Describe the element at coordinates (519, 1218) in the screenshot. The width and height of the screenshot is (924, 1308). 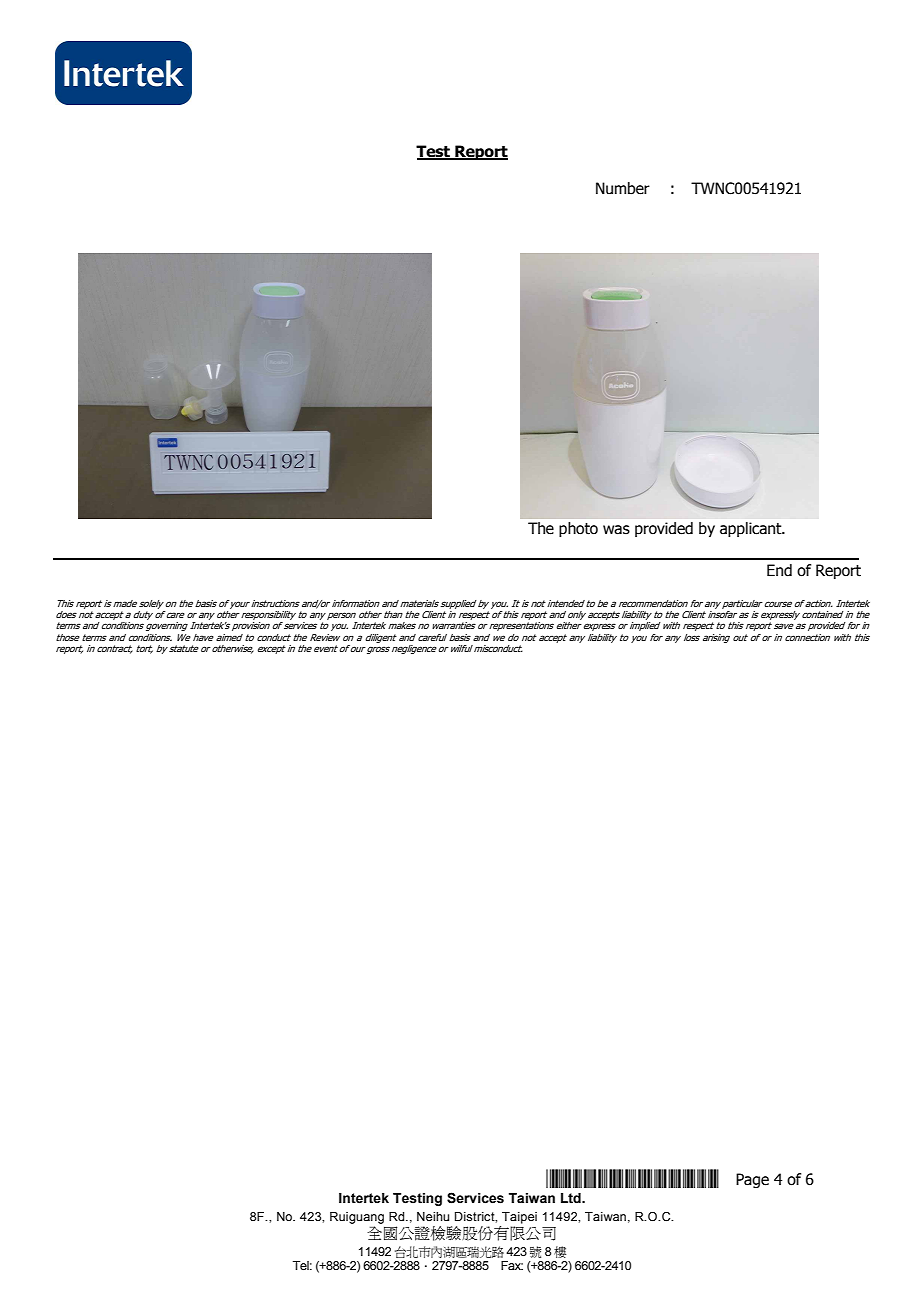
I see `Taipei` at that location.
